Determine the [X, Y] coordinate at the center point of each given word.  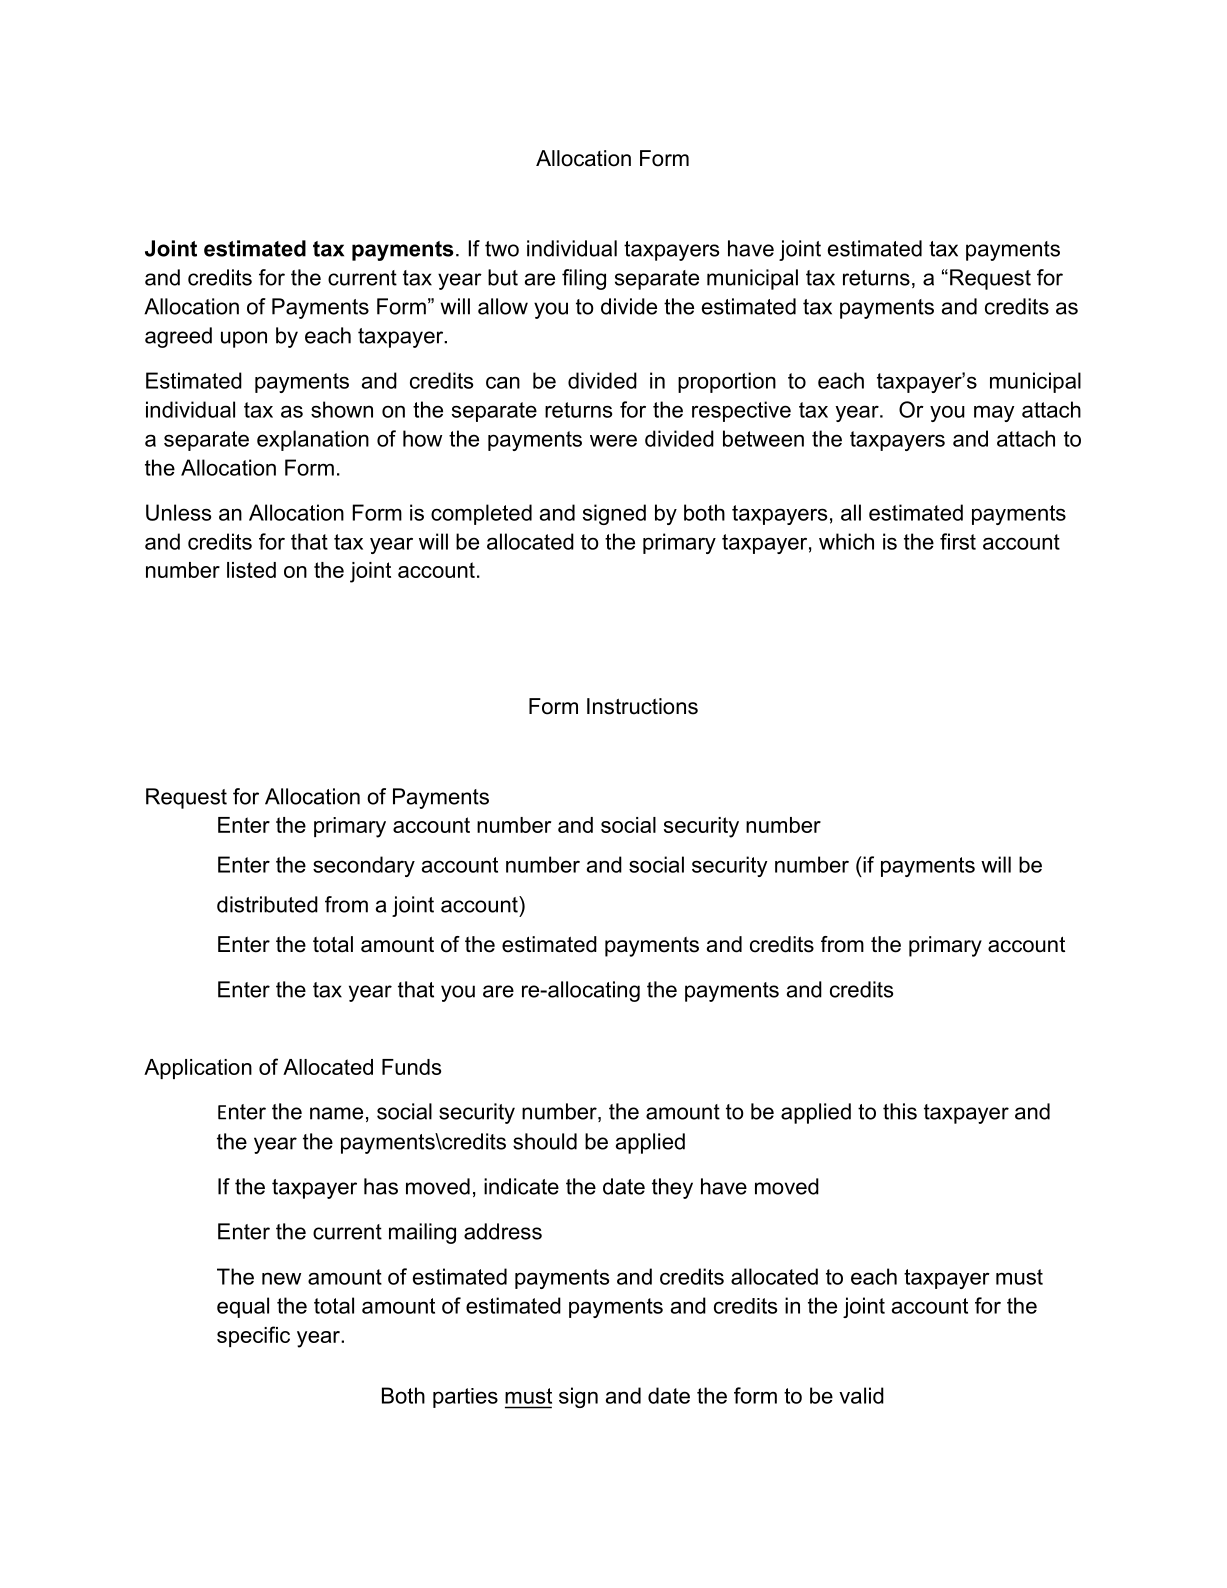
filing [584, 279]
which [846, 541]
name [336, 1113]
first [958, 541]
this [900, 1111]
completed [481, 514]
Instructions [642, 706]
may [994, 413]
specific [253, 1336]
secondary [364, 866]
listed [251, 570]
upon [244, 339]
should [545, 1141]
